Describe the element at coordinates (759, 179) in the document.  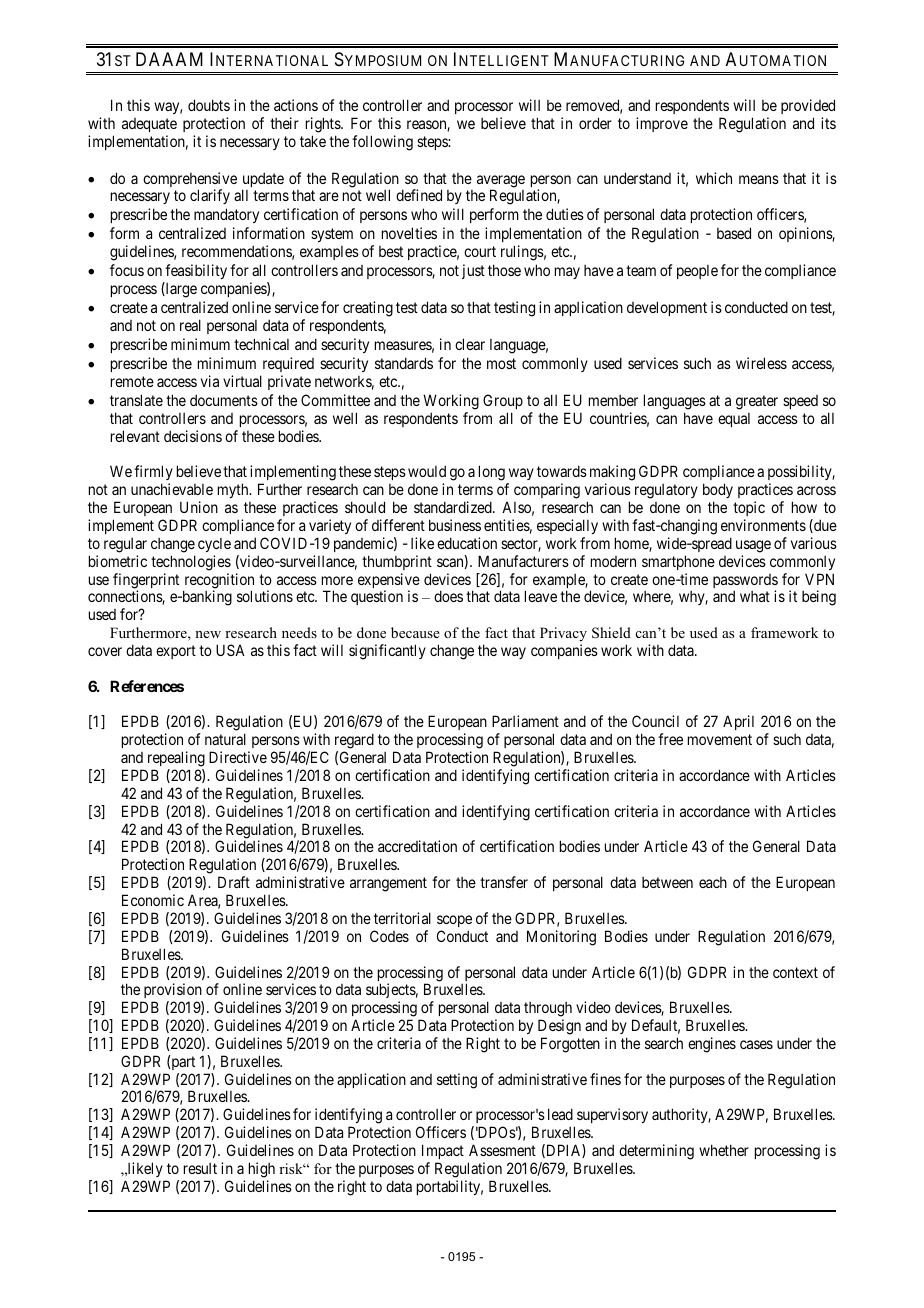
I see `means` at that location.
